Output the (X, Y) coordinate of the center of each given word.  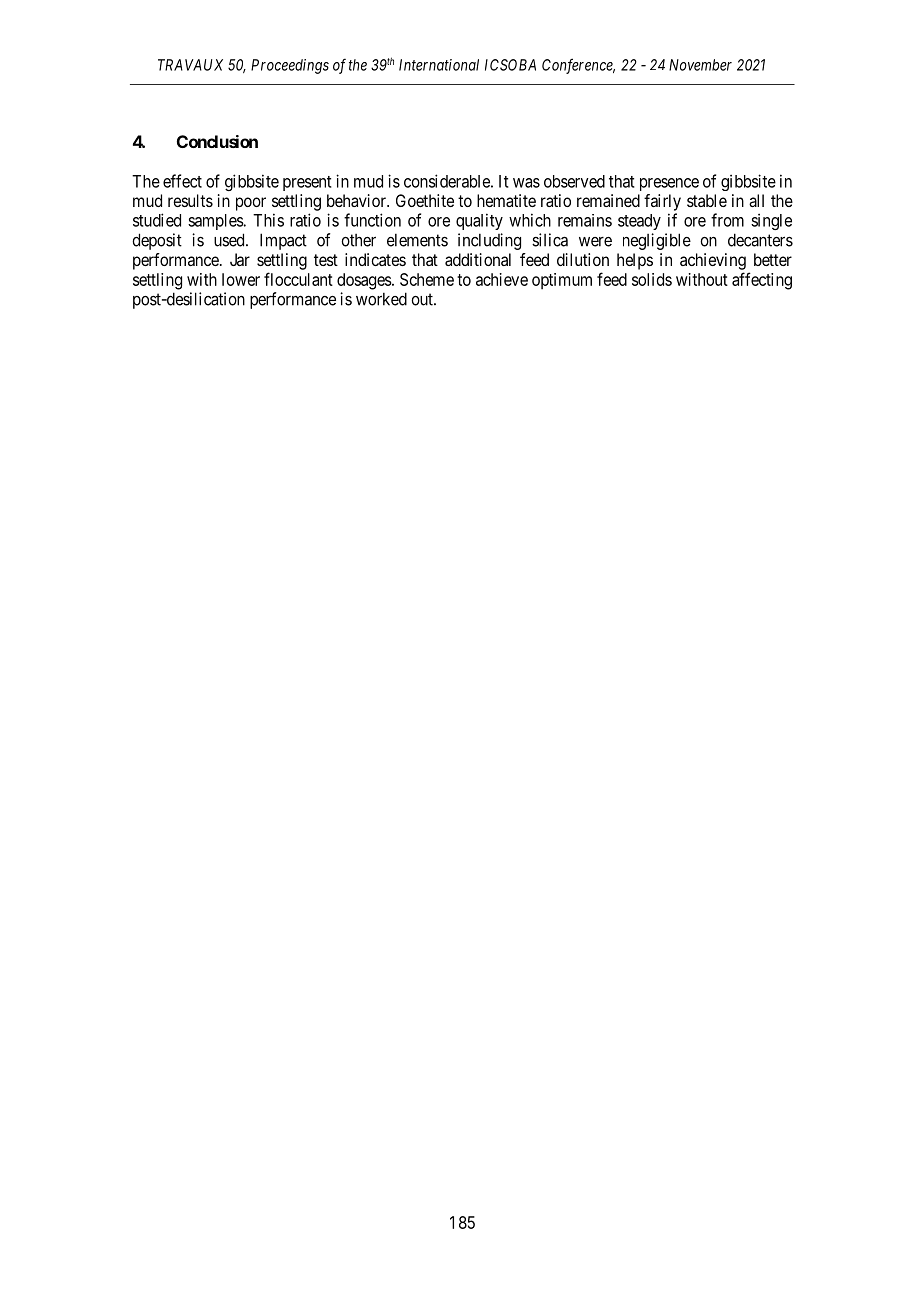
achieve (502, 279)
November (700, 65)
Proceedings (290, 66)
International (439, 65)
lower (241, 279)
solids (652, 279)
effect (182, 181)
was (526, 183)
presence (669, 184)
